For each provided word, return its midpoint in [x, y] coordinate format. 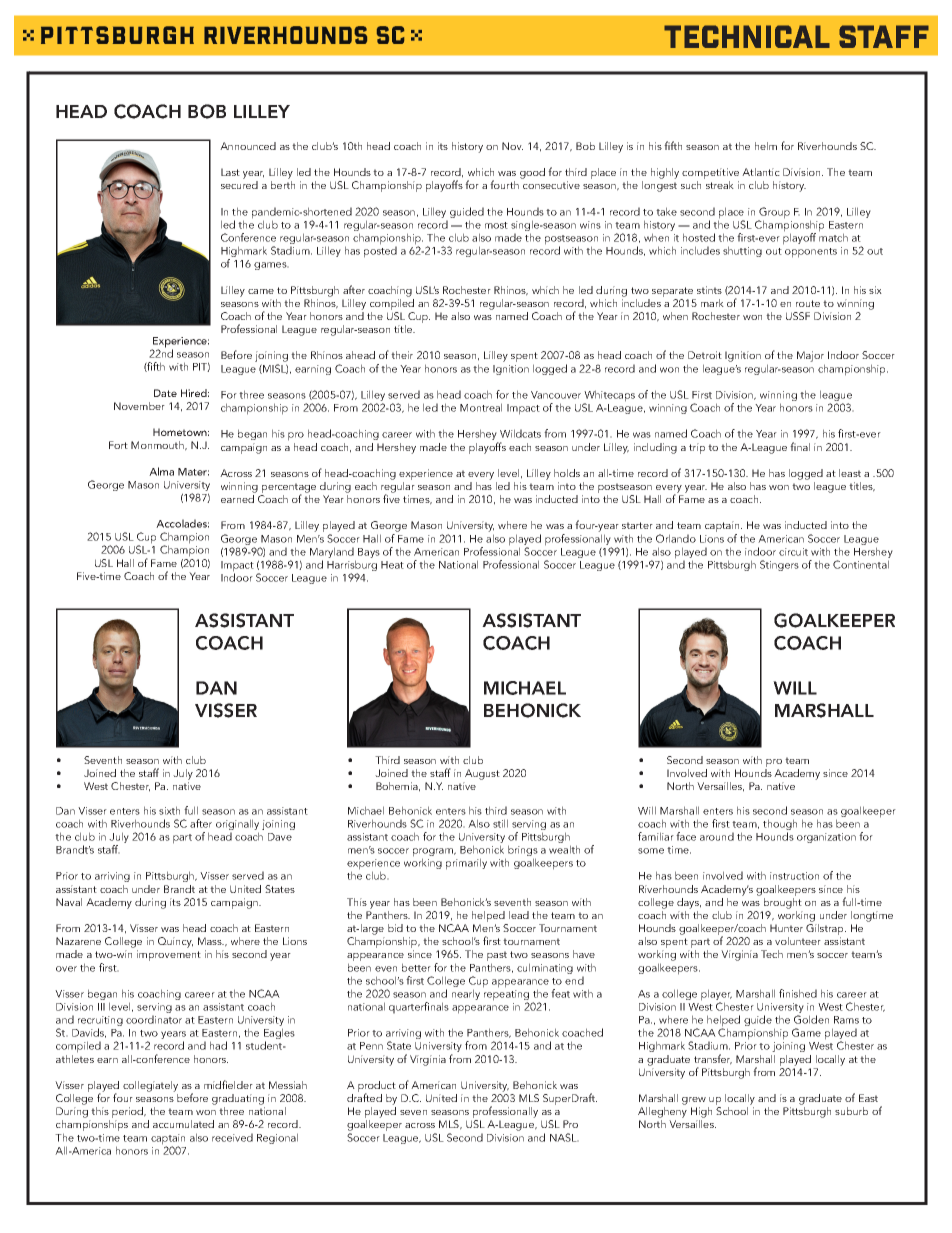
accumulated [183, 1124]
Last [230, 172]
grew [694, 1101]
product [377, 1088]
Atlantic [761, 172]
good [532, 173]
